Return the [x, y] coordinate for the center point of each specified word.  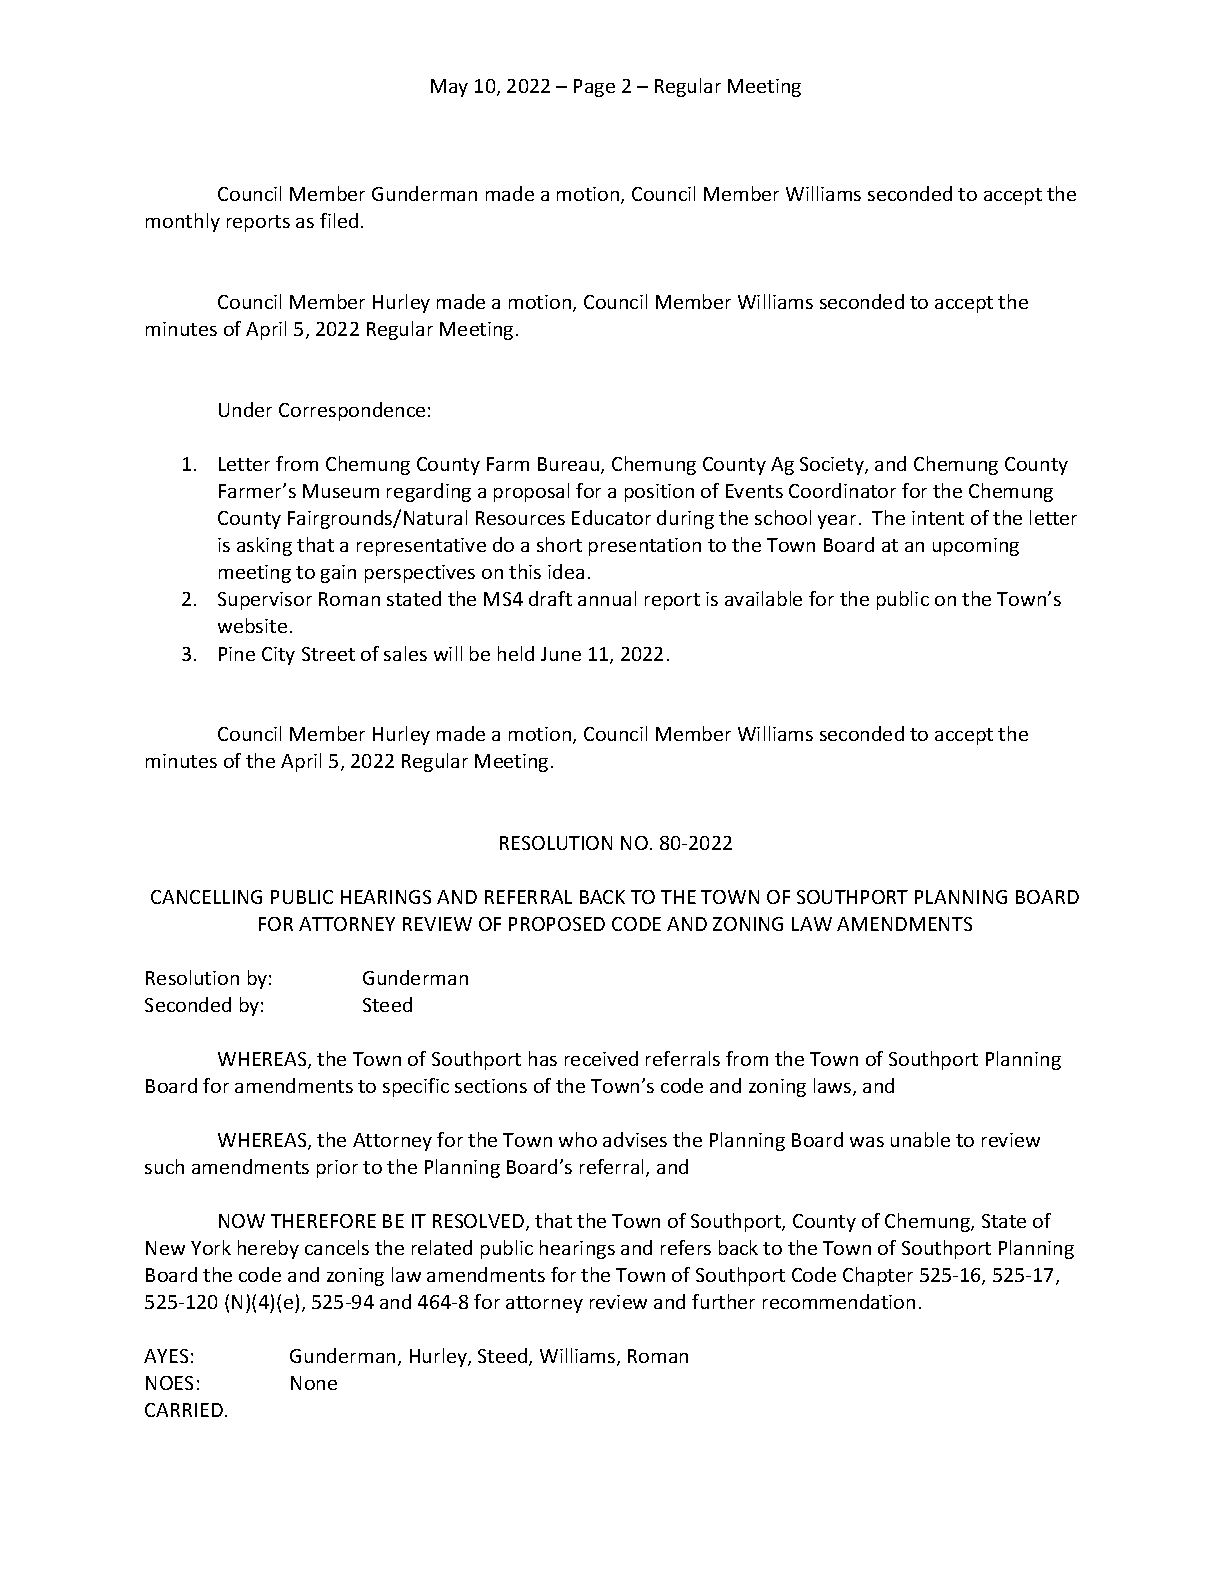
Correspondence [352, 411]
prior [337, 1169]
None [314, 1383]
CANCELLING [206, 897]
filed [339, 220]
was [867, 1142]
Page [594, 88]
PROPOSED [557, 924]
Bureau [570, 465]
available [763, 598]
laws [834, 1087]
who [578, 1139]
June [561, 654]
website [252, 625]
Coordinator [842, 490]
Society [833, 466]
